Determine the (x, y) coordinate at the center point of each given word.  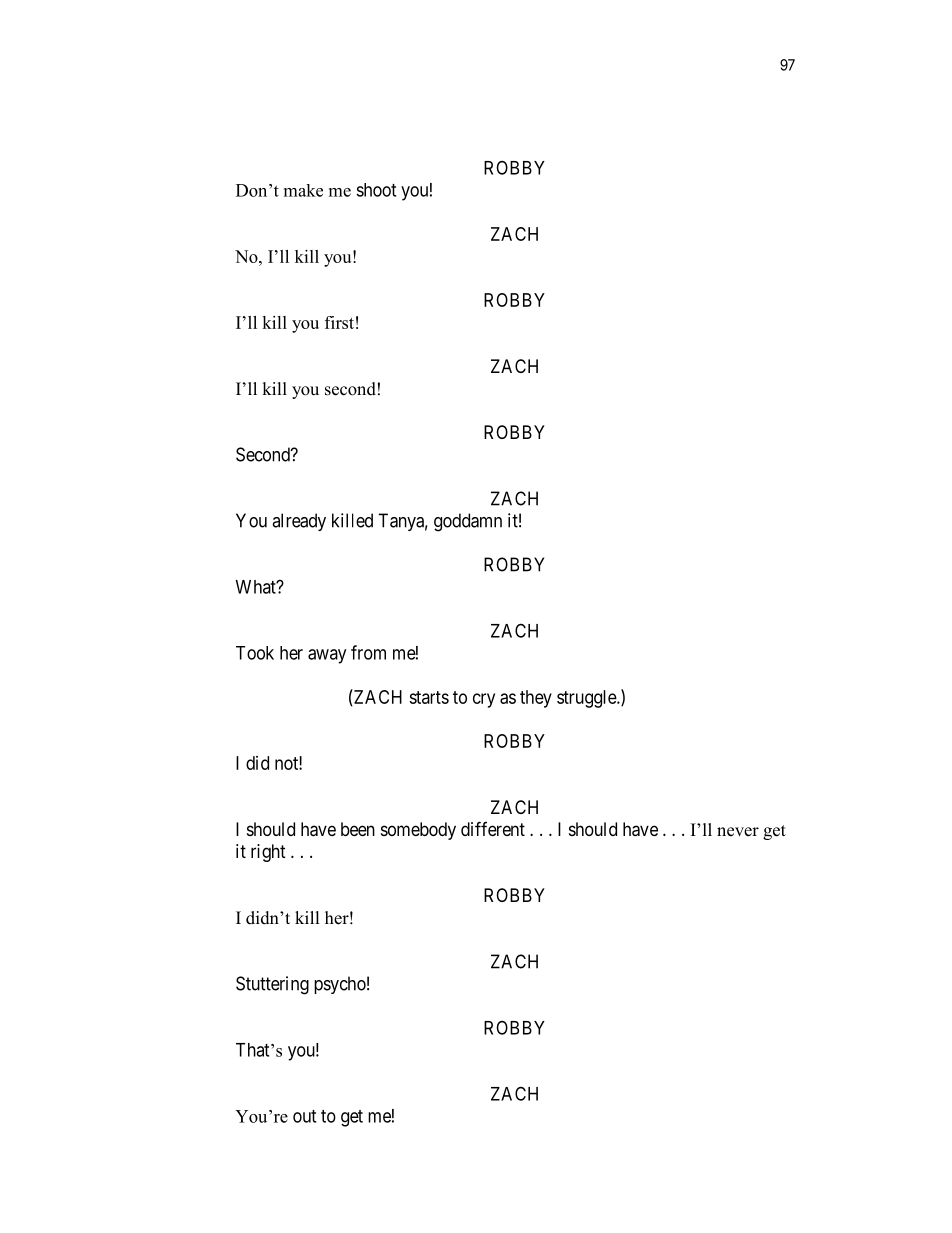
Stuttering (272, 985)
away (327, 656)
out (304, 1116)
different (493, 828)
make (303, 190)
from (368, 652)
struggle (587, 699)
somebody (418, 831)
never (738, 832)
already (299, 522)
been (358, 829)
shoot (376, 190)
